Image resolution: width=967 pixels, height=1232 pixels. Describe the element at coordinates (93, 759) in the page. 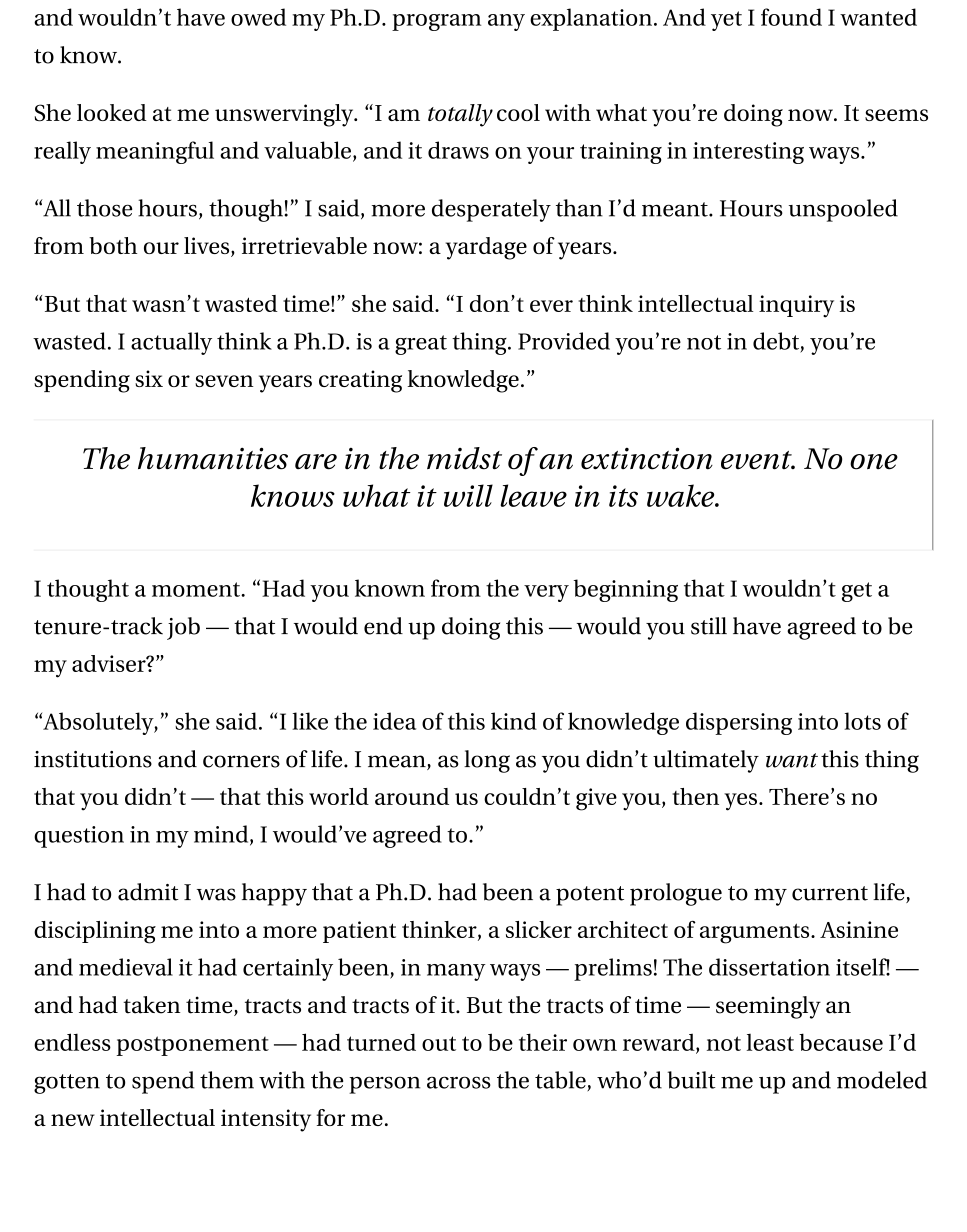

I see `institutions` at that location.
